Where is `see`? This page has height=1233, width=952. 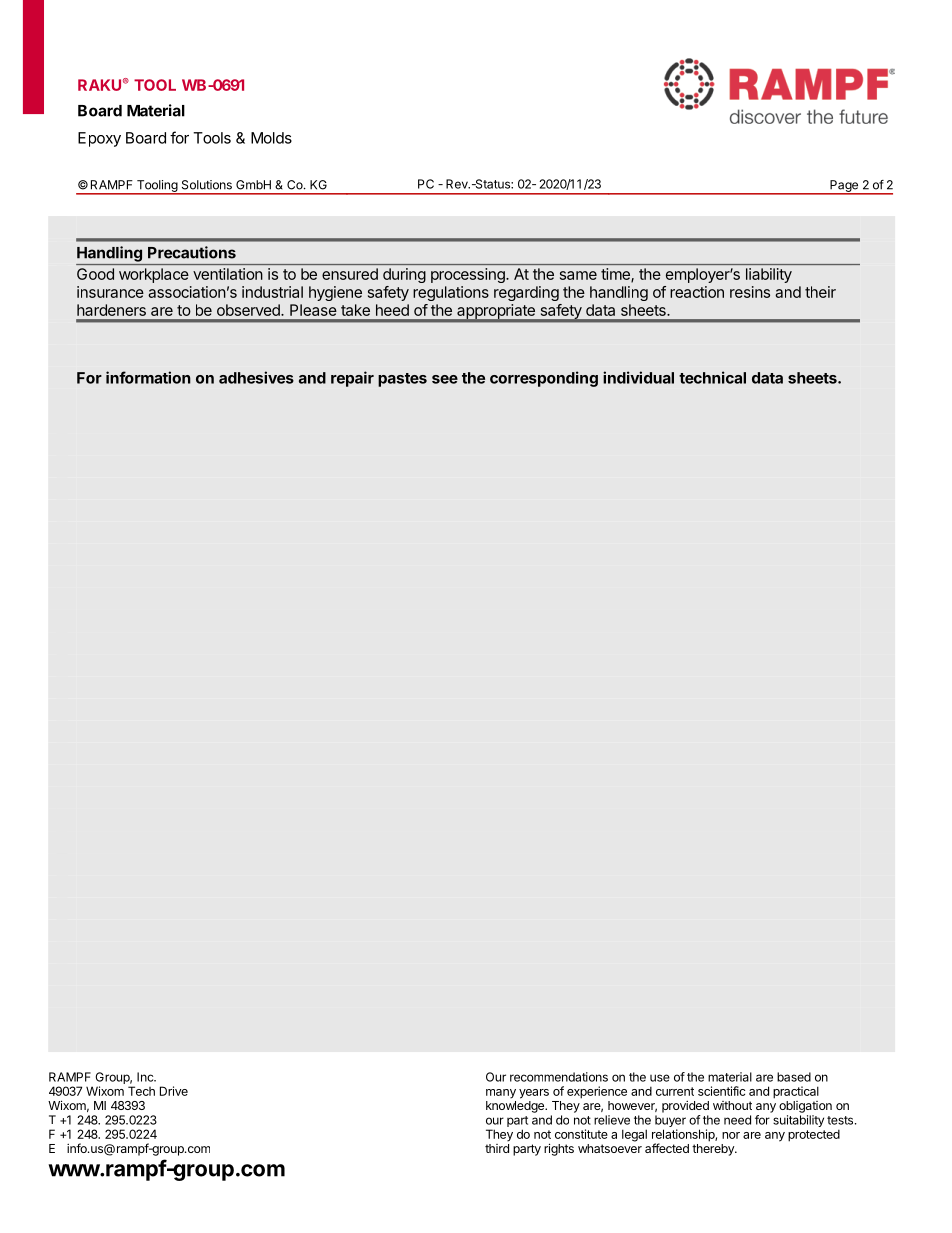
see is located at coordinates (445, 379).
